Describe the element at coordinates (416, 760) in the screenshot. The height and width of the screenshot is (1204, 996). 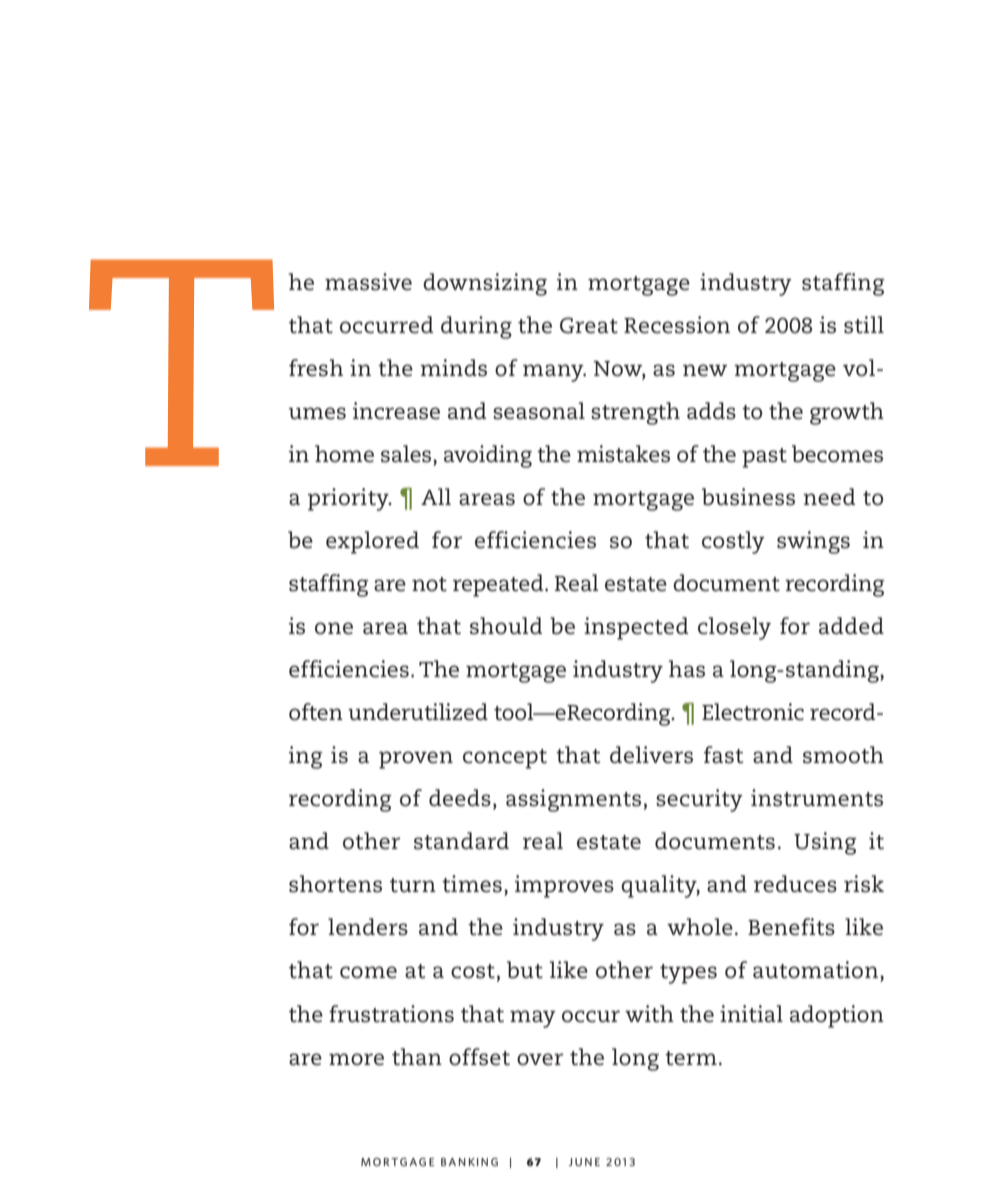
I see `proven` at that location.
